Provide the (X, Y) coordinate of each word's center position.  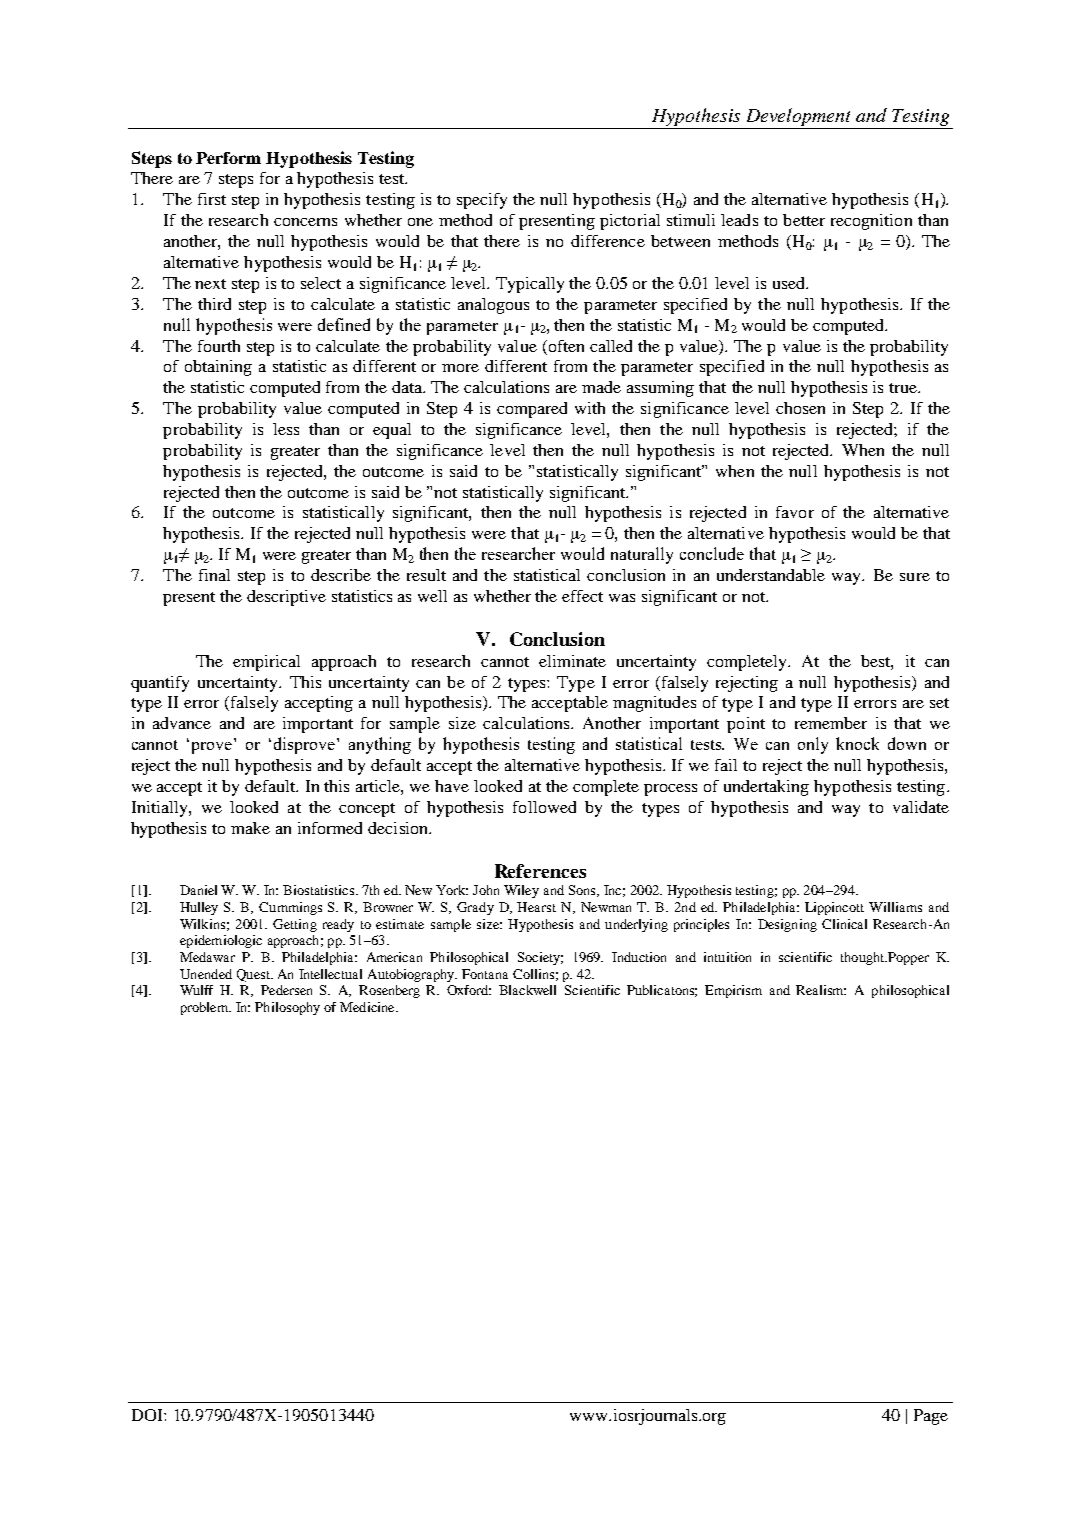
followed (544, 807)
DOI (148, 1415)
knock (857, 743)
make (250, 828)
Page (931, 1417)
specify (482, 201)
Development (798, 117)
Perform (228, 158)
